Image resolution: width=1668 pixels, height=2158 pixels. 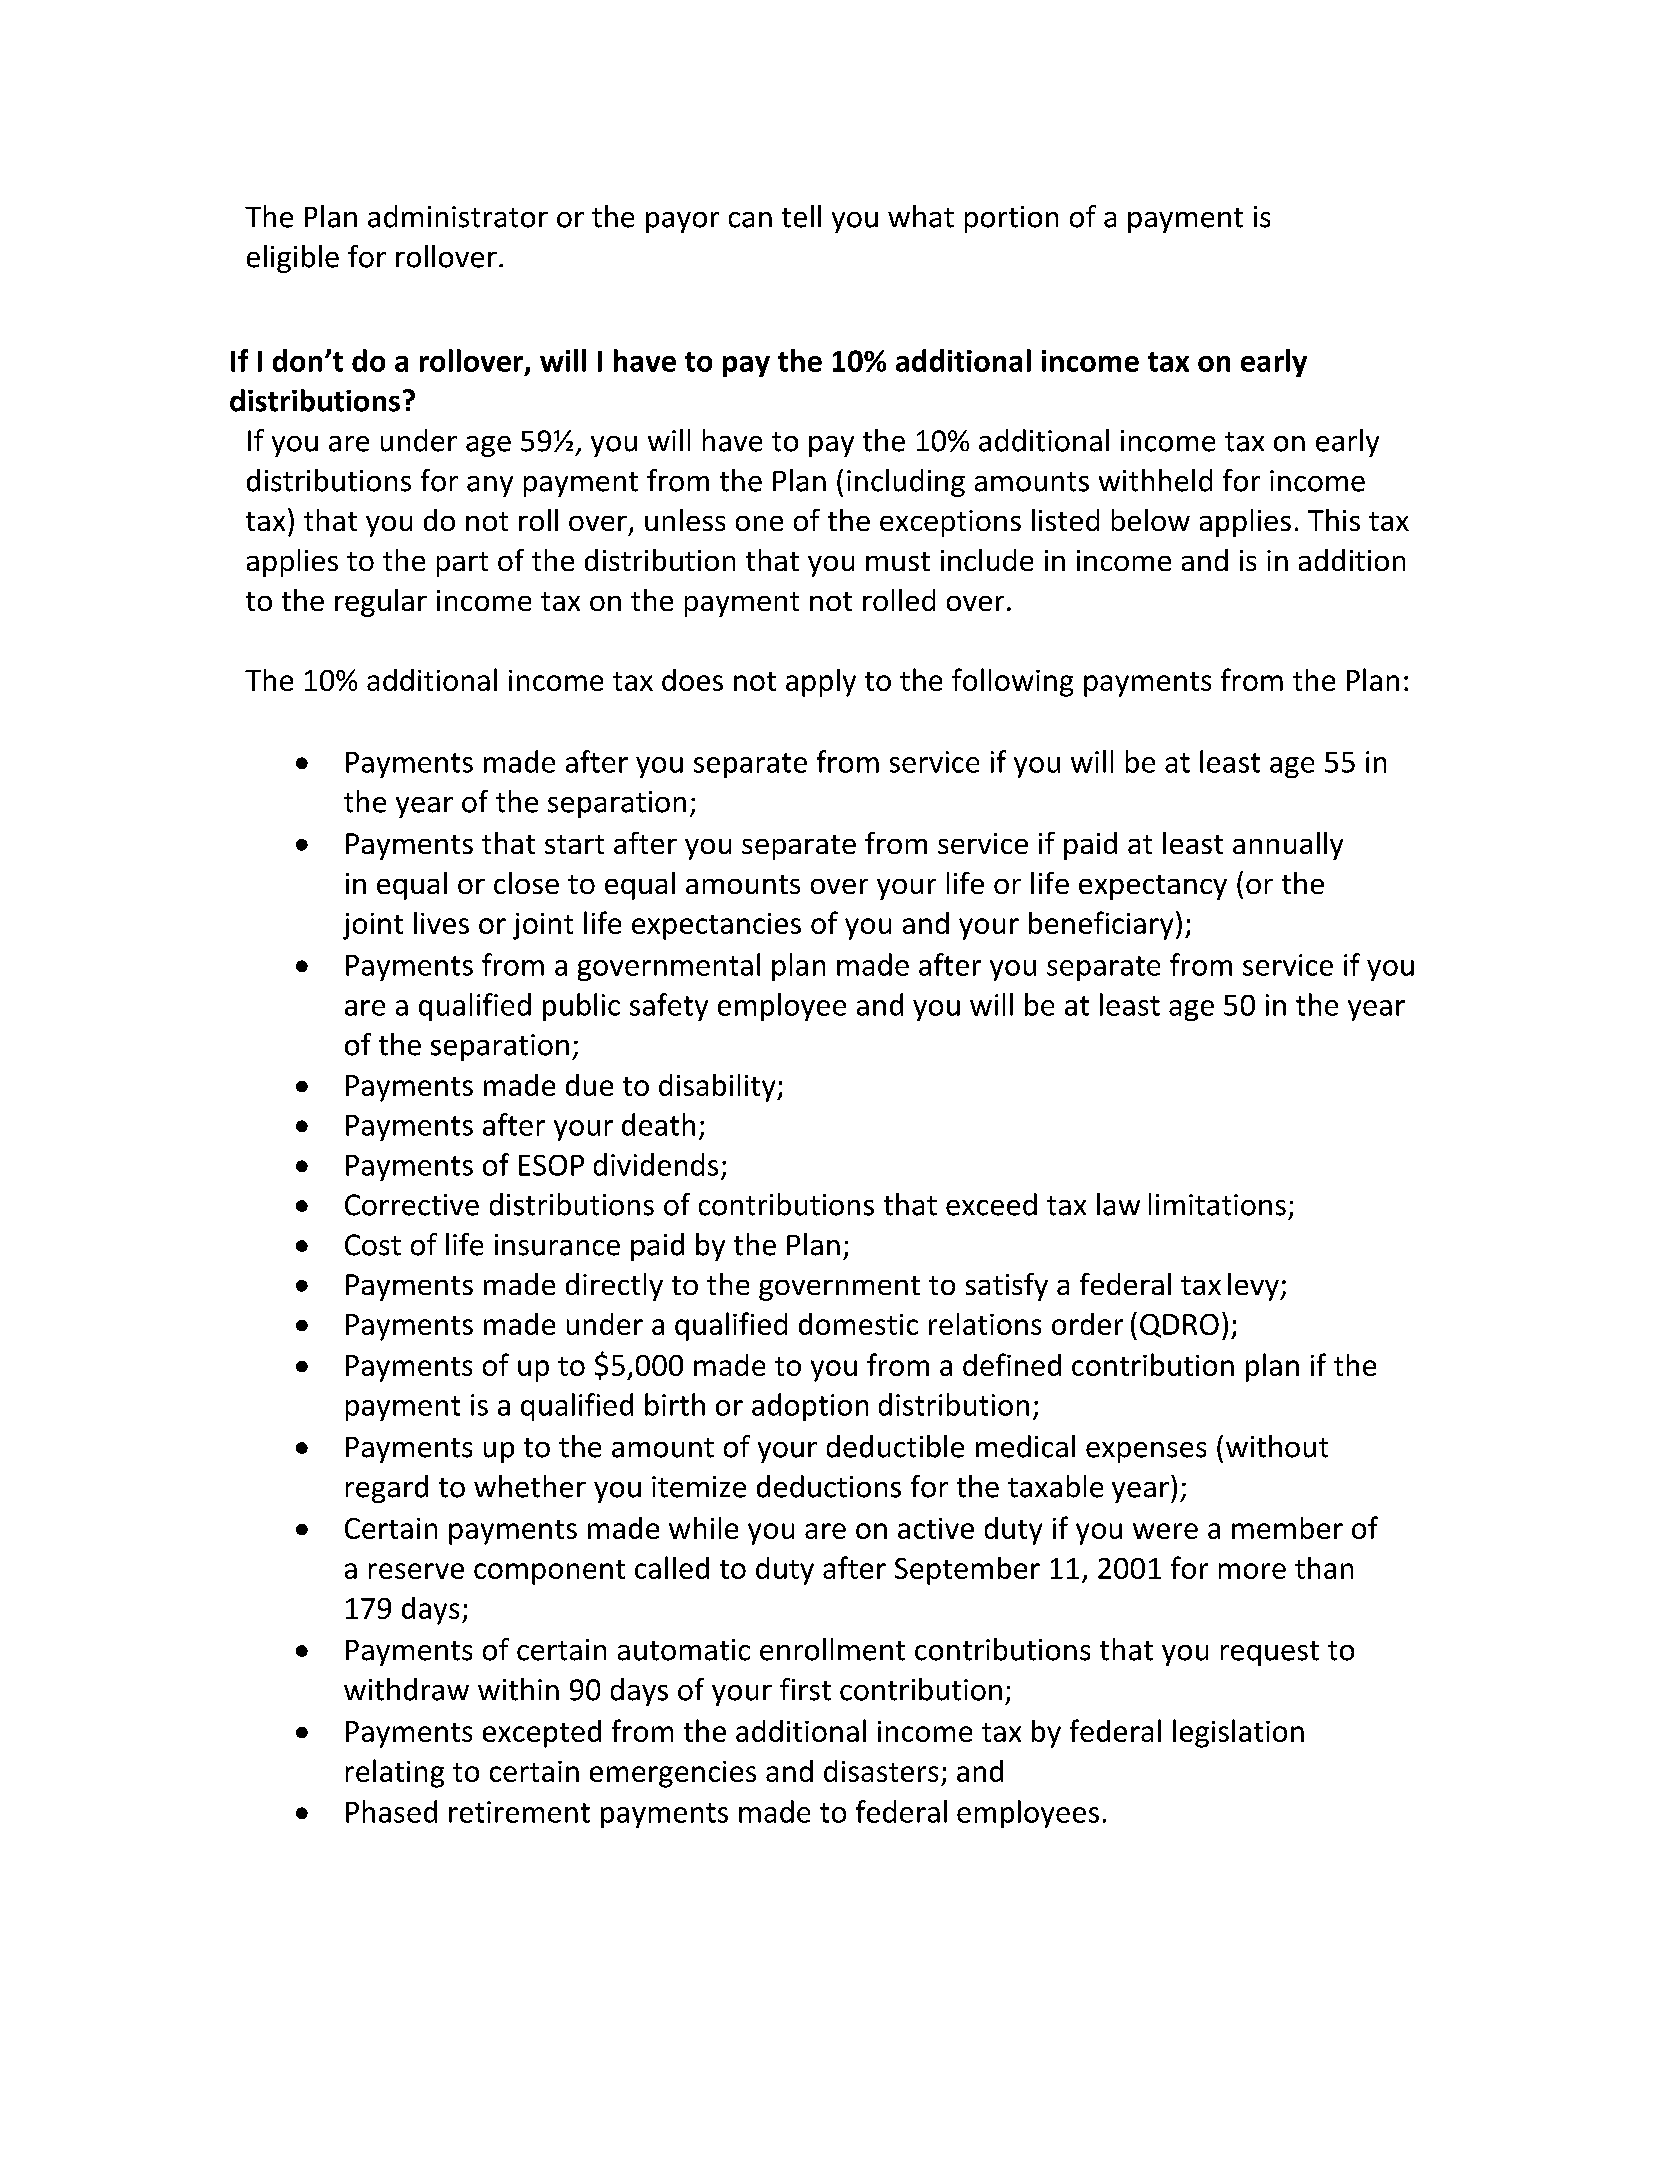 What do you see at coordinates (441, 923) in the document?
I see `lives` at bounding box center [441, 923].
